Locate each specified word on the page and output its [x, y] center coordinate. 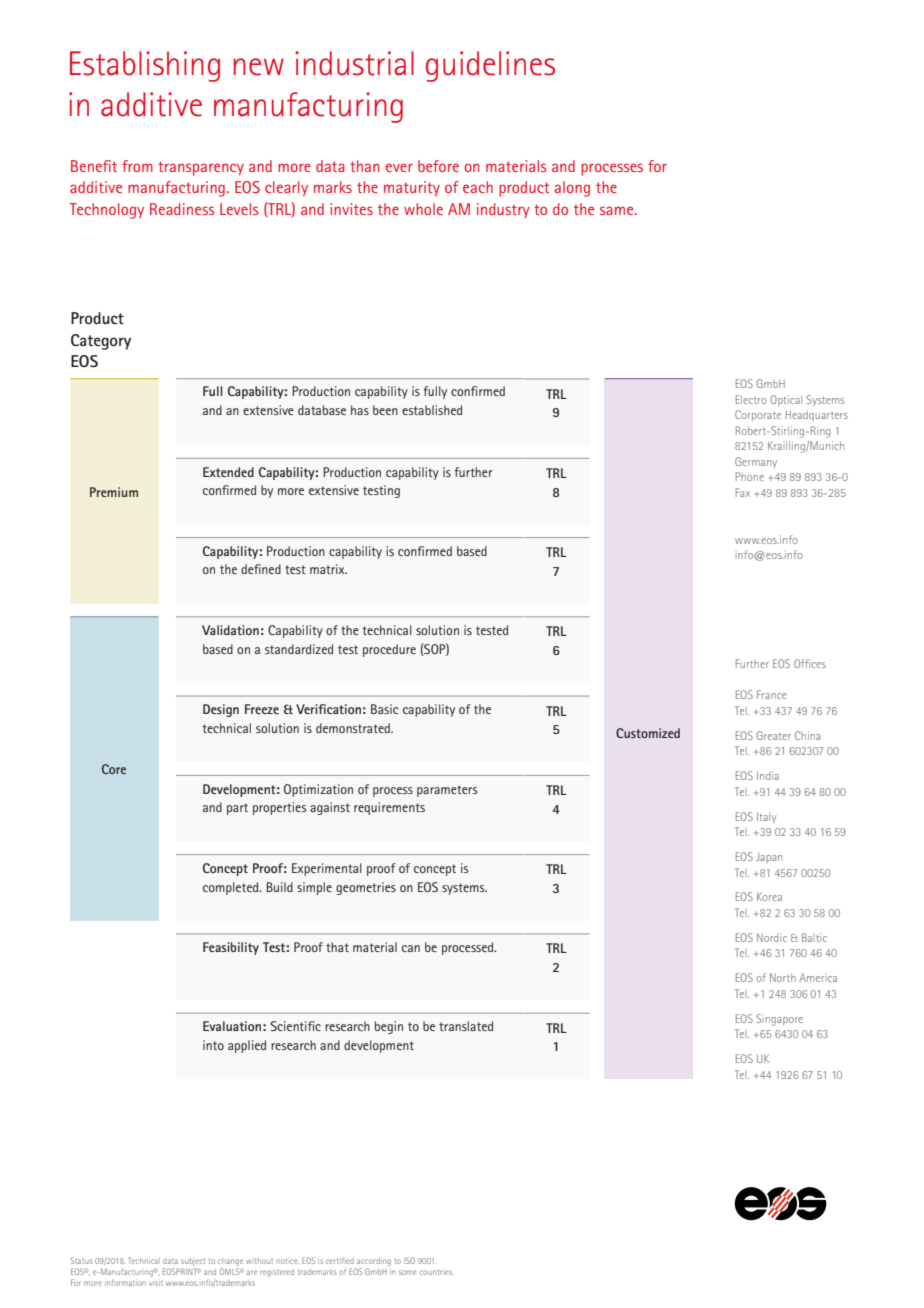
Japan [769, 858]
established [432, 410]
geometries [366, 888]
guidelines [490, 66]
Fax [743, 492]
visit [156, 1283]
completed [232, 888]
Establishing [145, 66]
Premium [114, 492]
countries [437, 1272]
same [618, 210]
